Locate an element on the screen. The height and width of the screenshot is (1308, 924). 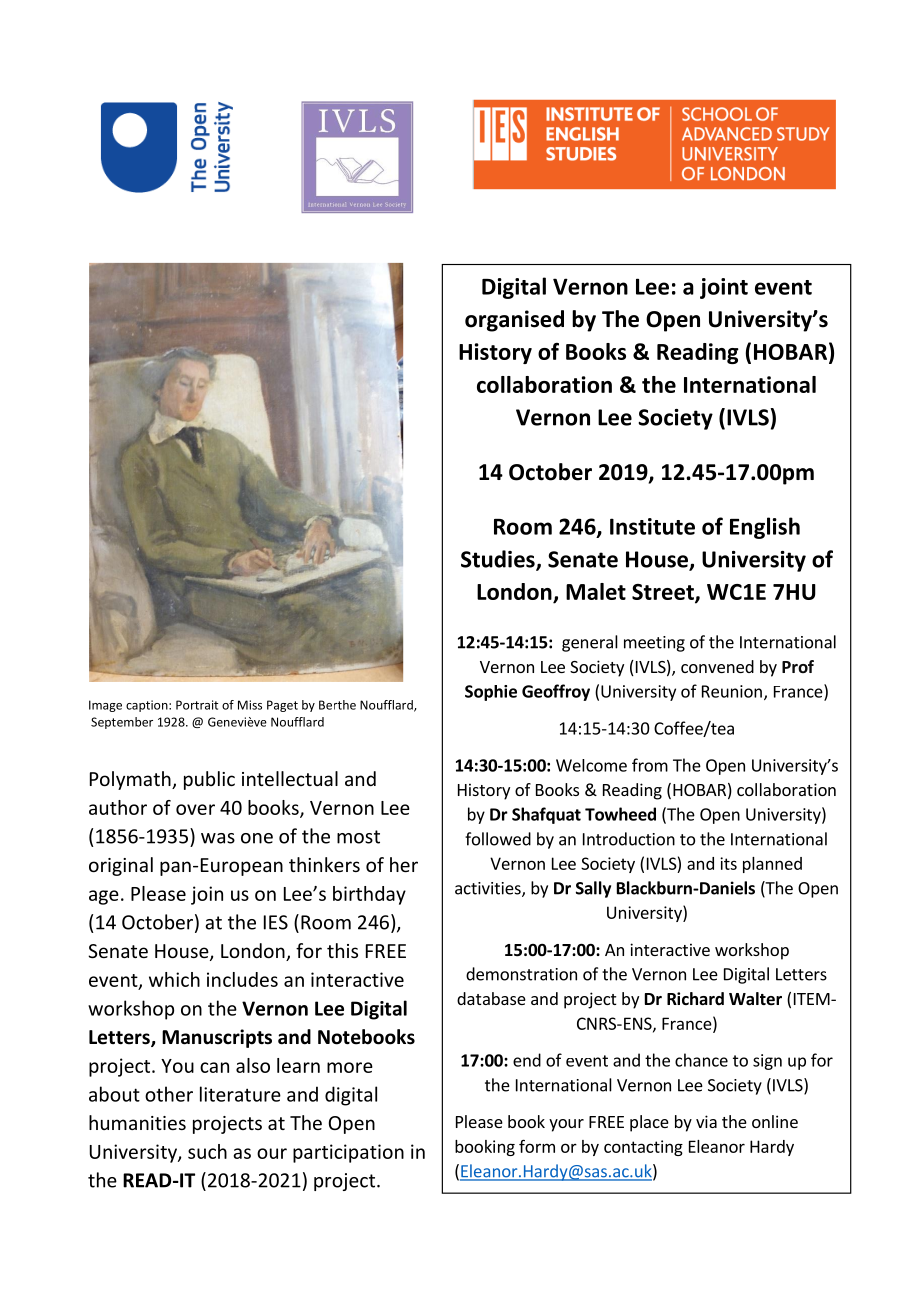
Portrait is located at coordinates (197, 705).
